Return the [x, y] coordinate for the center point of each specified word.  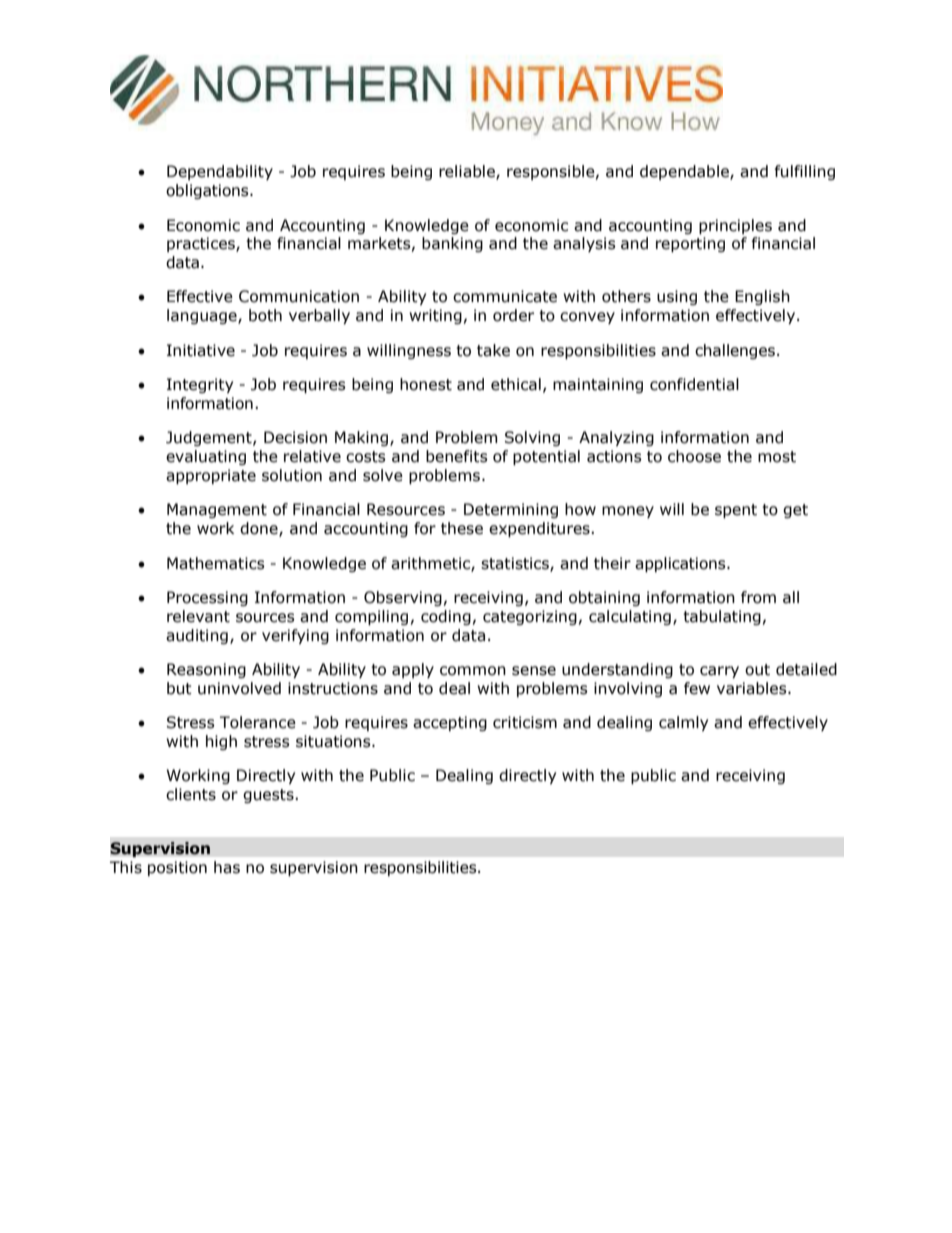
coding [446, 617]
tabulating [722, 617]
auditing [197, 636]
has [227, 867]
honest [426, 384]
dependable [685, 172]
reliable [468, 172]
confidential [694, 384]
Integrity [200, 385]
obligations [208, 191]
